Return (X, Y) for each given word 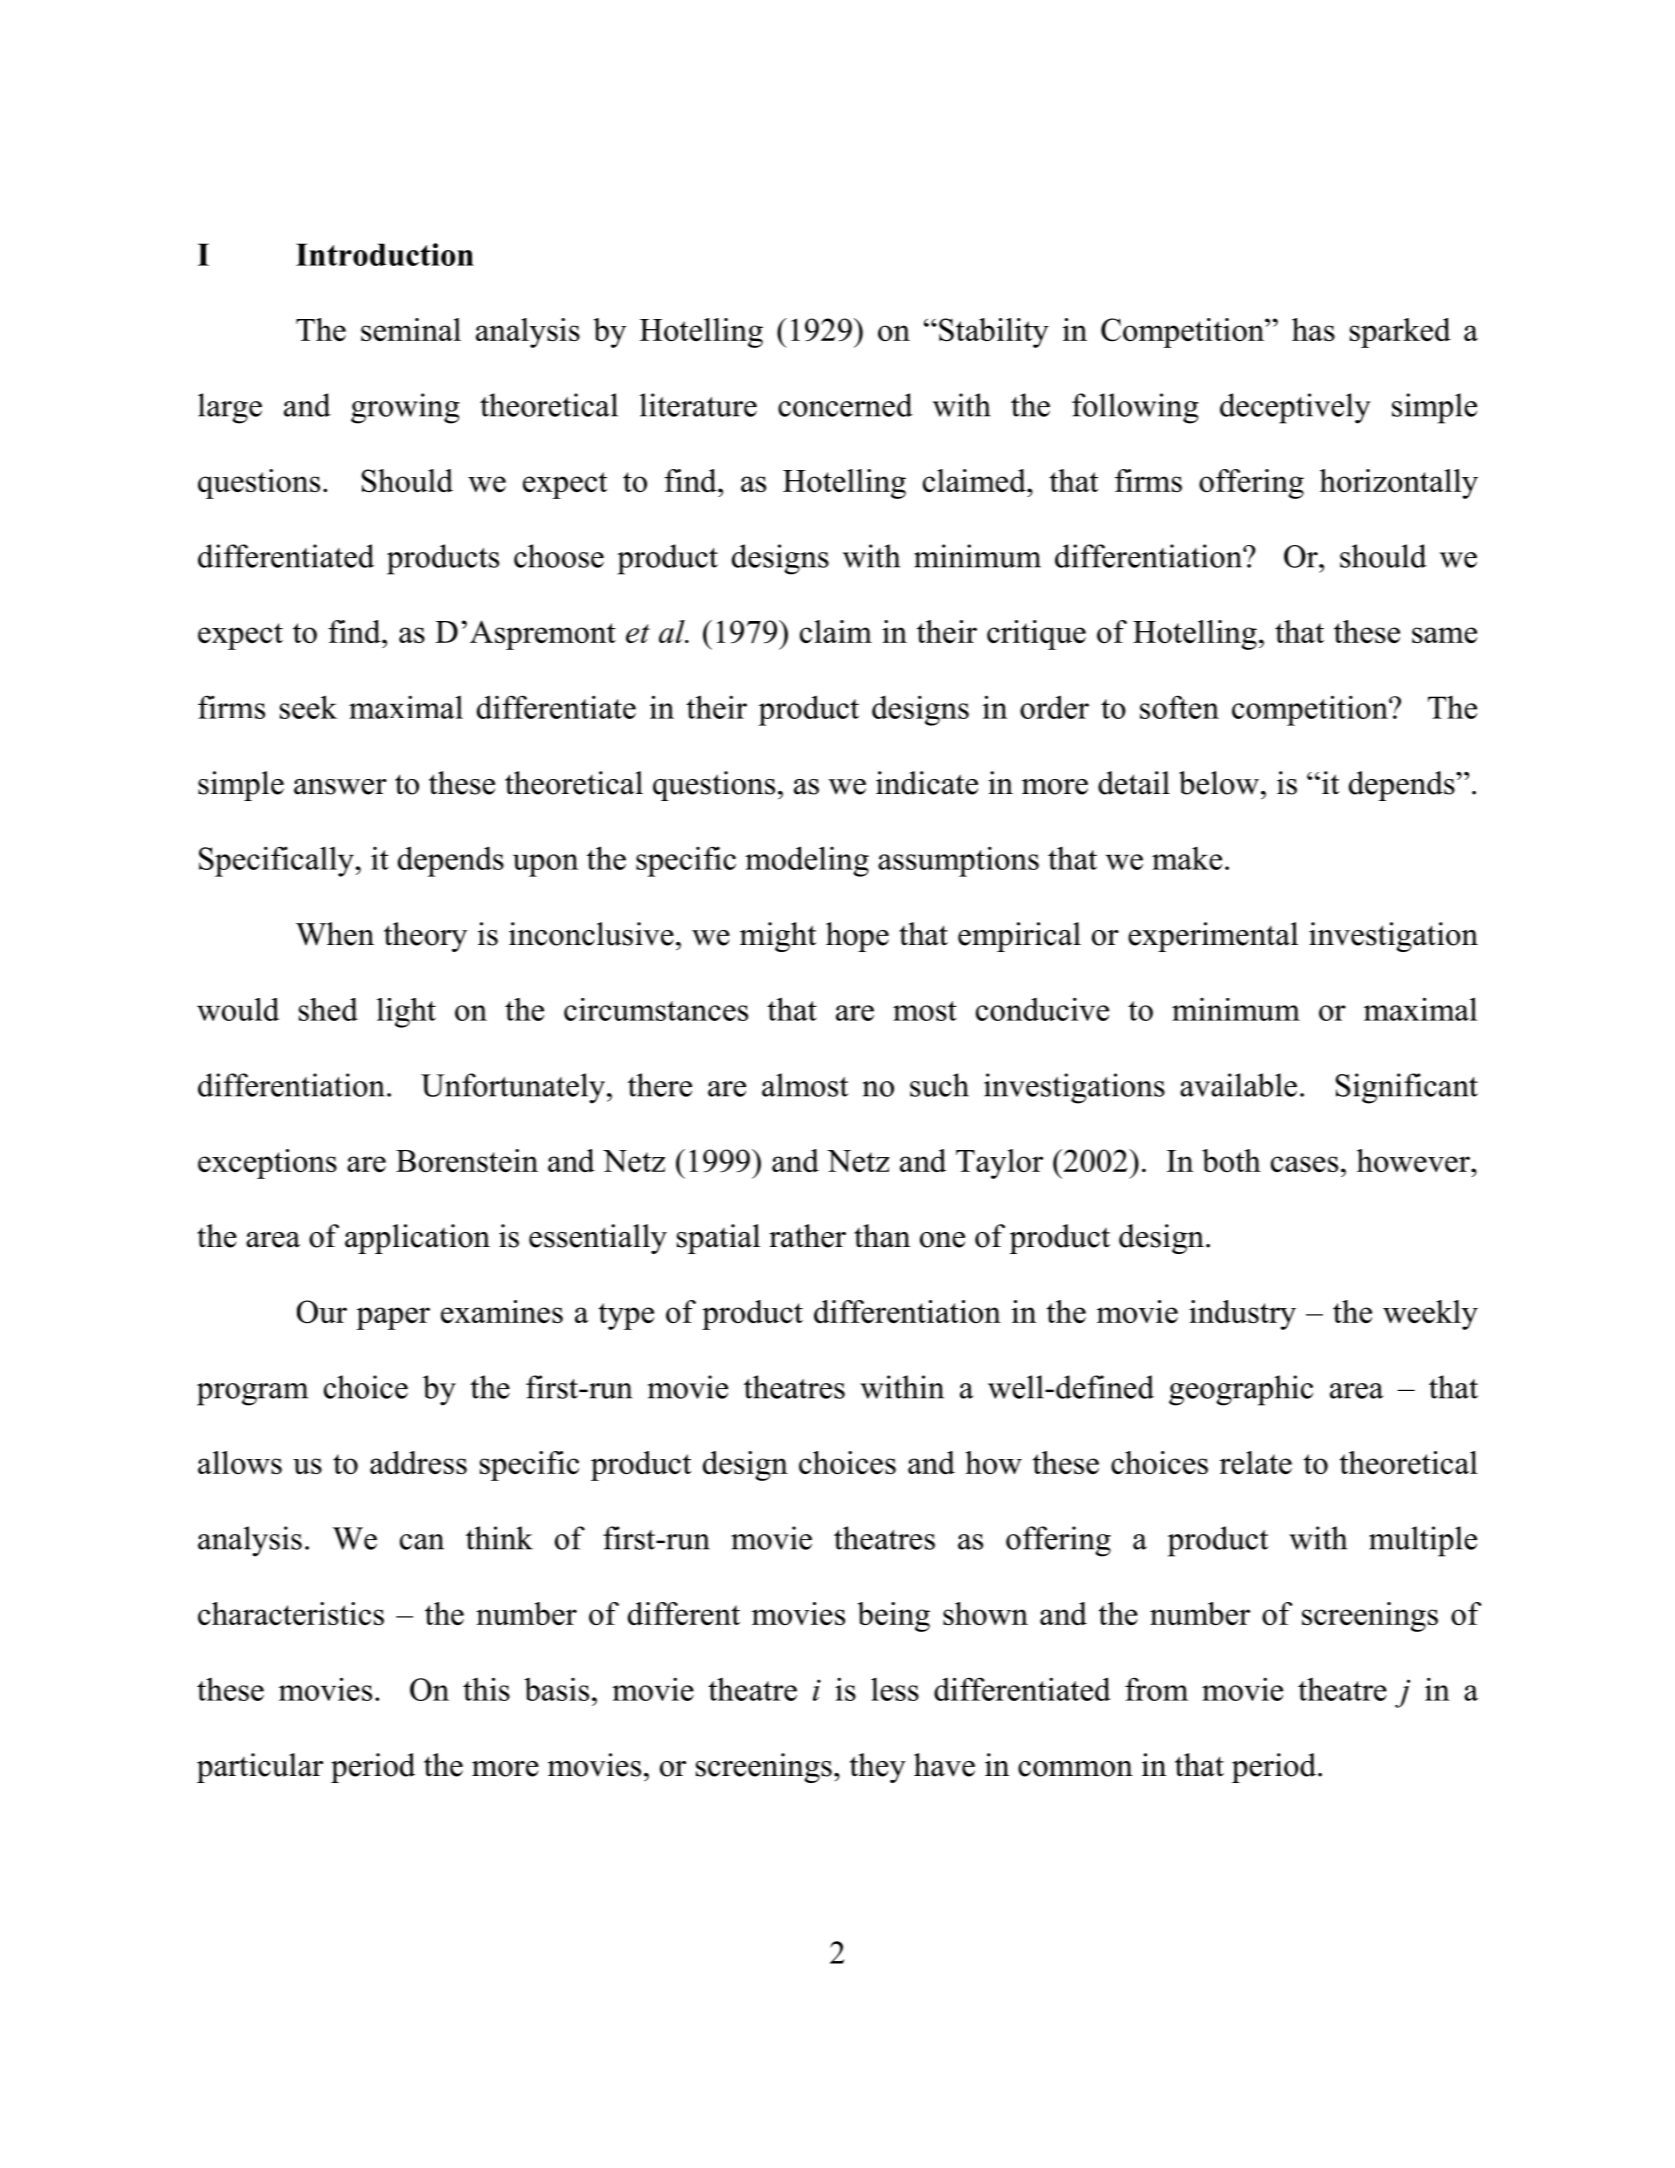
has (1313, 329)
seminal (411, 329)
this (486, 1689)
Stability (994, 333)
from (1156, 1689)
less (895, 1689)
